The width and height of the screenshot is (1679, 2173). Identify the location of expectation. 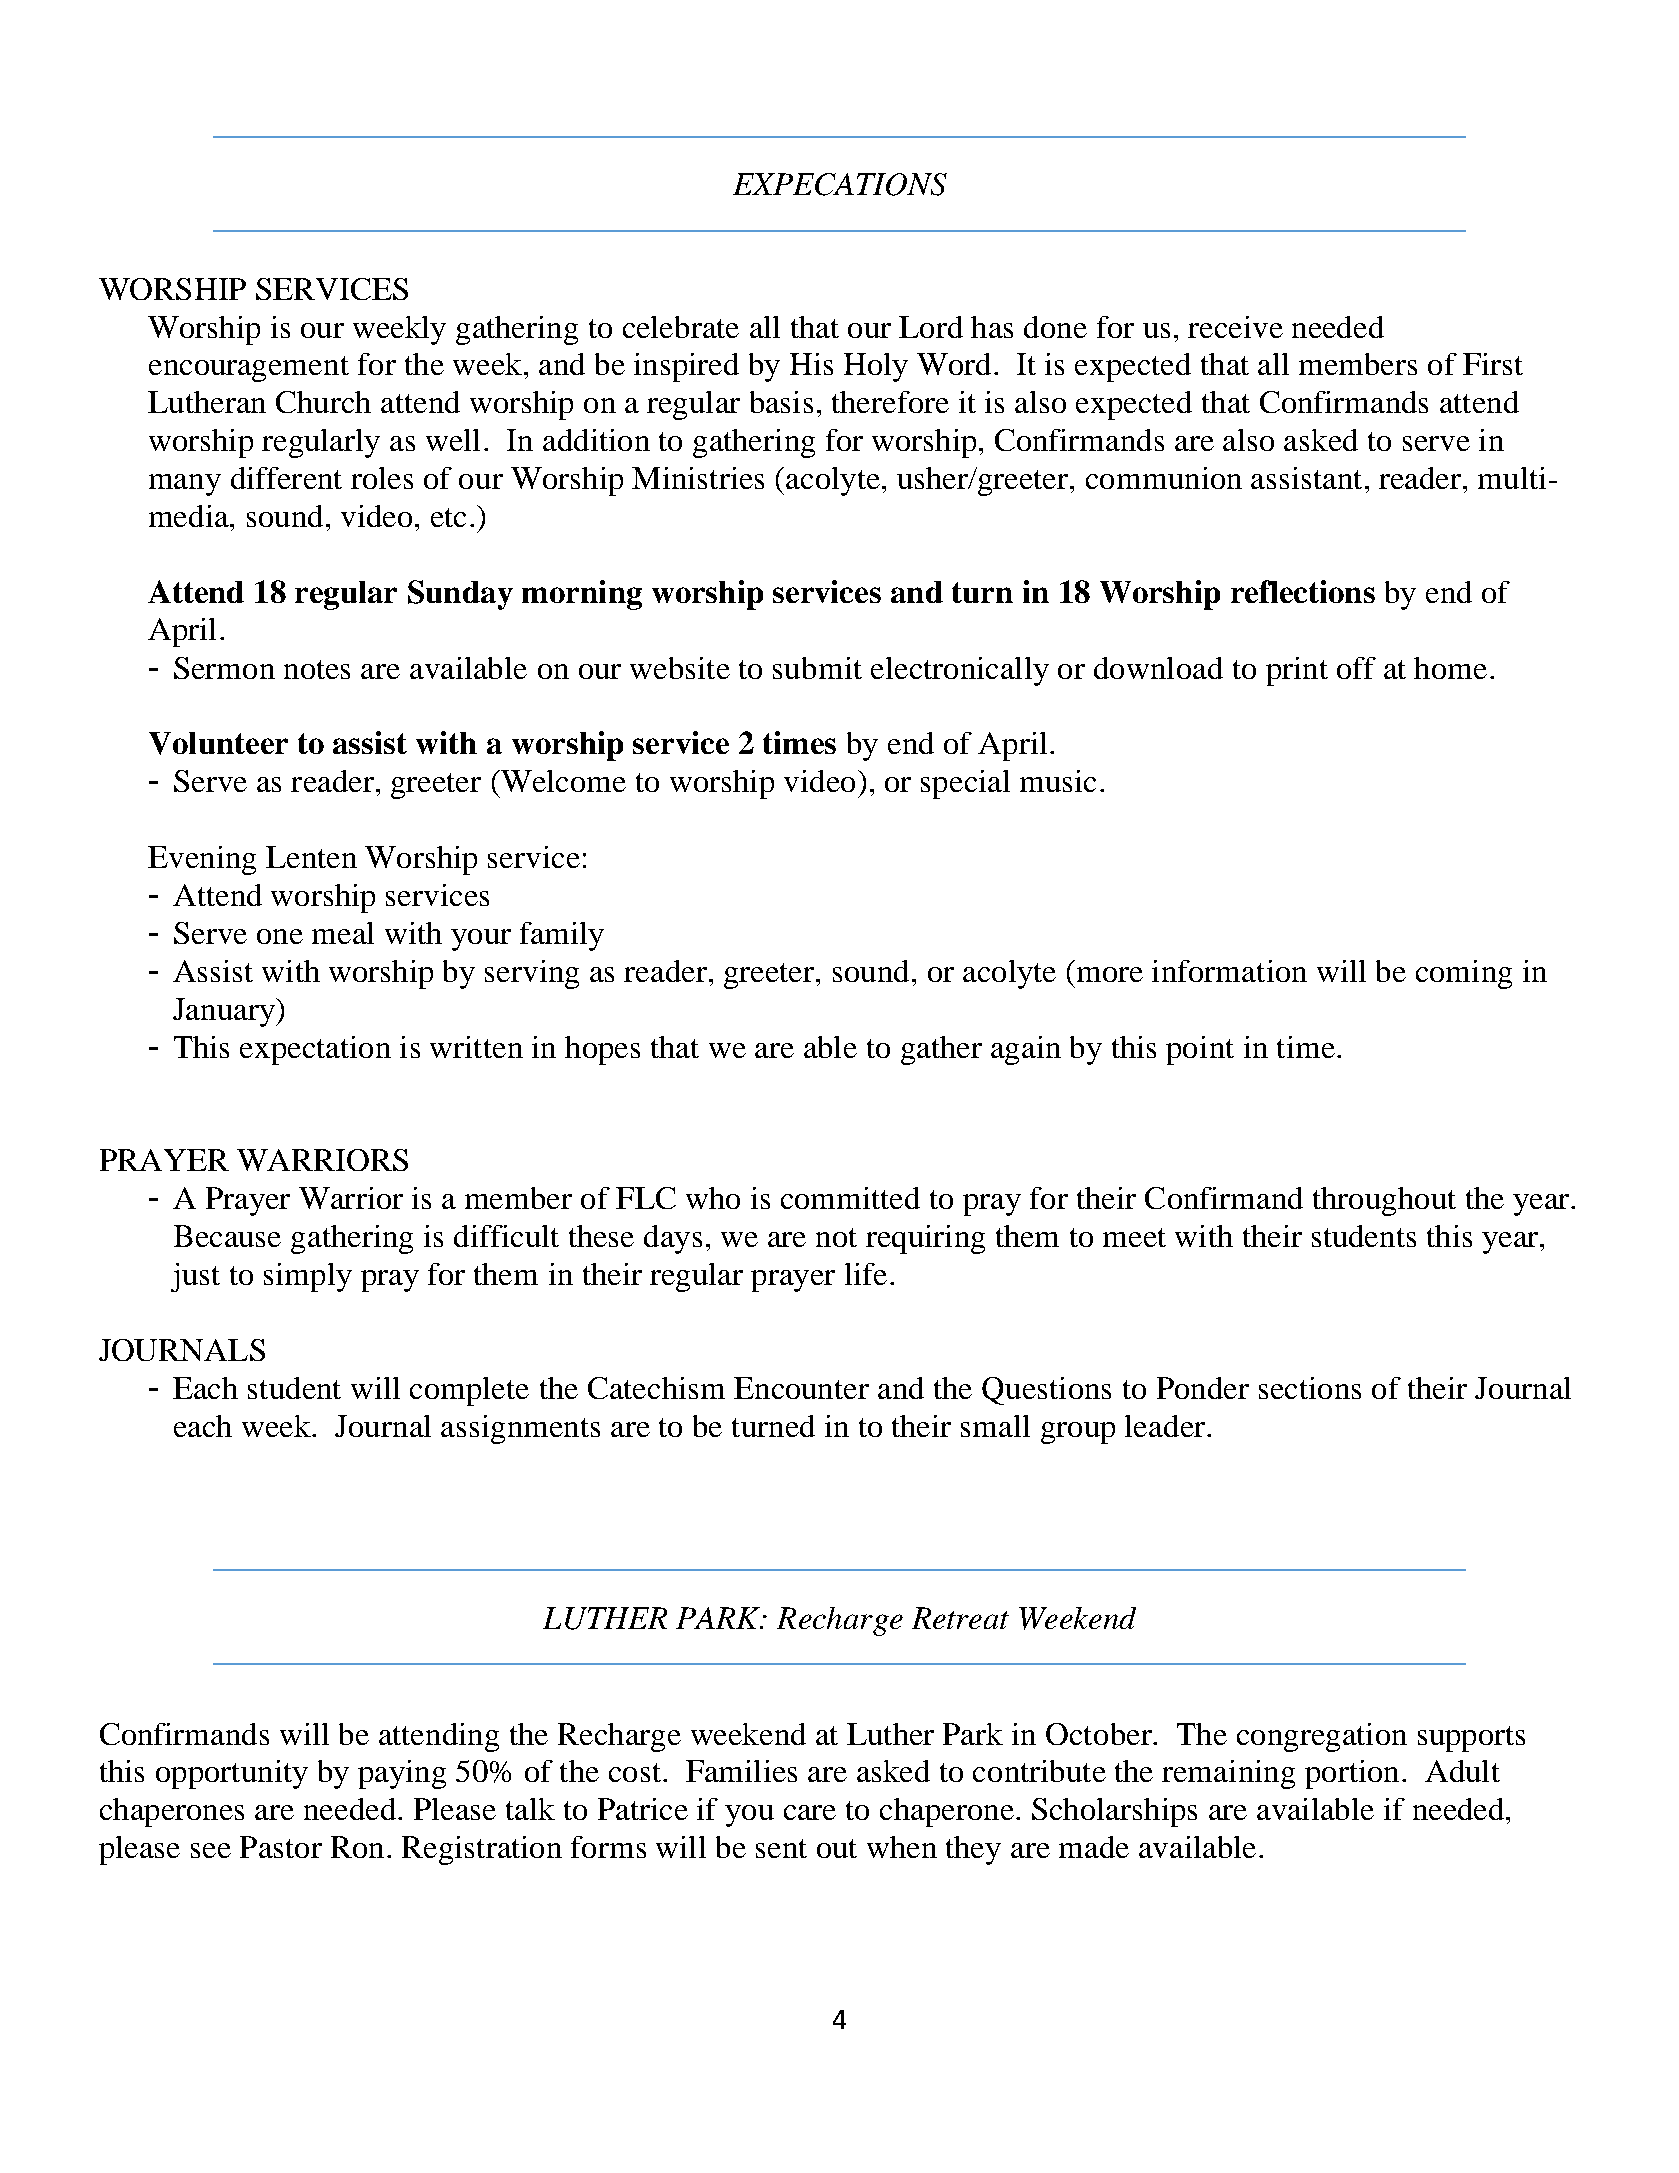
(315, 1050).
